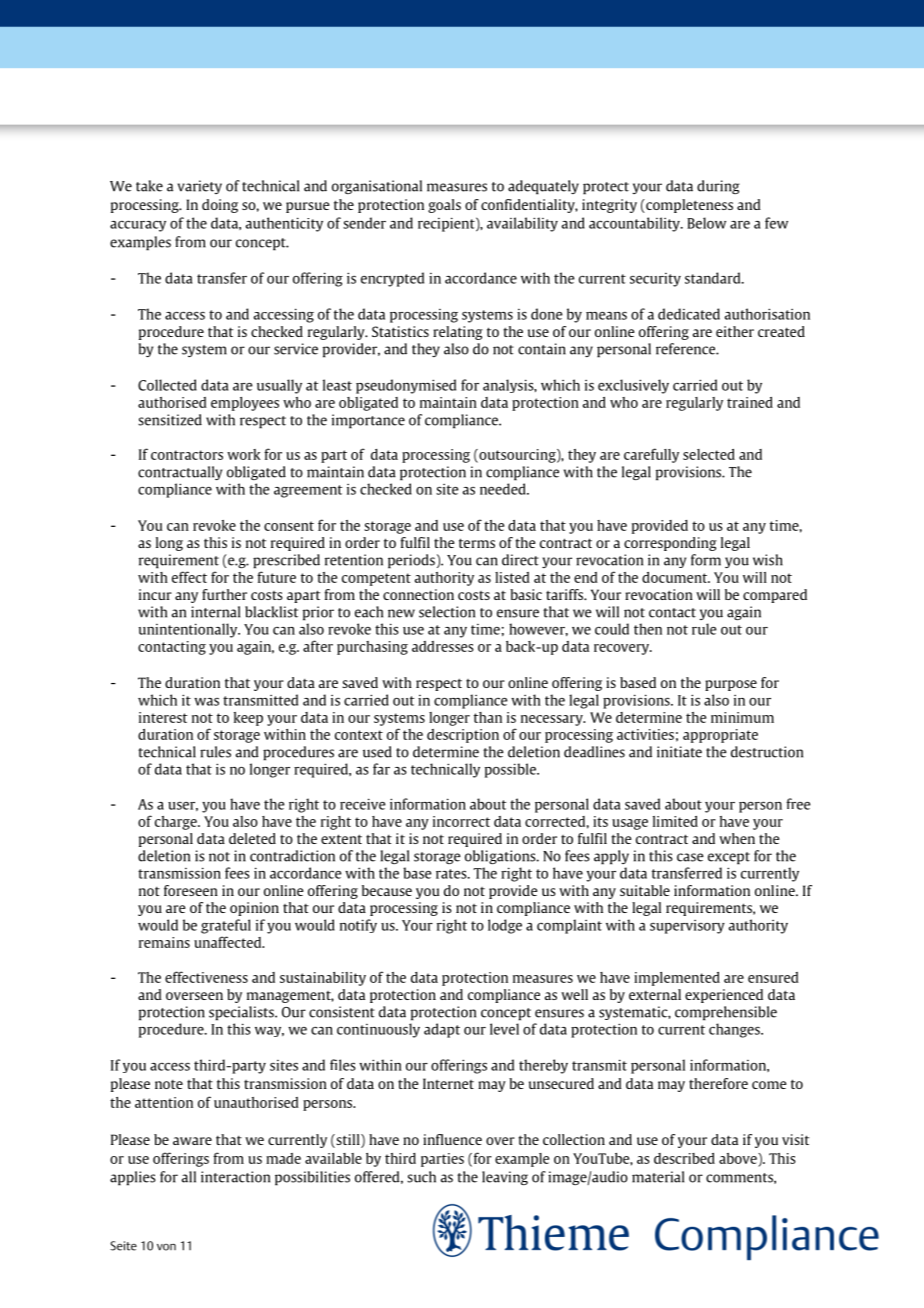 The width and height of the page is (924, 1308). I want to click on doing, so click(220, 206).
